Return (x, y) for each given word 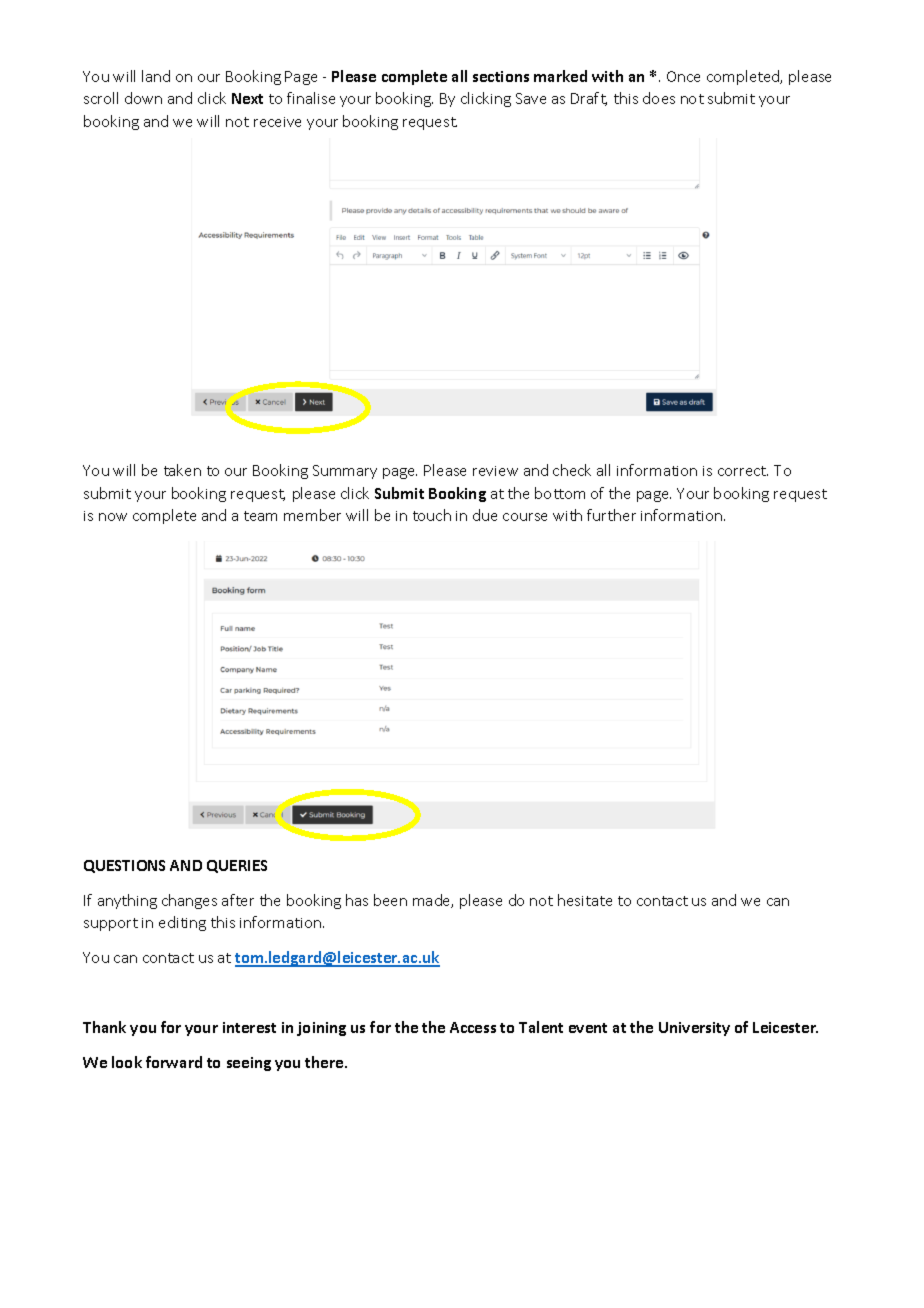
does (659, 98)
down (143, 98)
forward (174, 1062)
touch (432, 515)
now (113, 517)
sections (501, 76)
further (611, 515)
